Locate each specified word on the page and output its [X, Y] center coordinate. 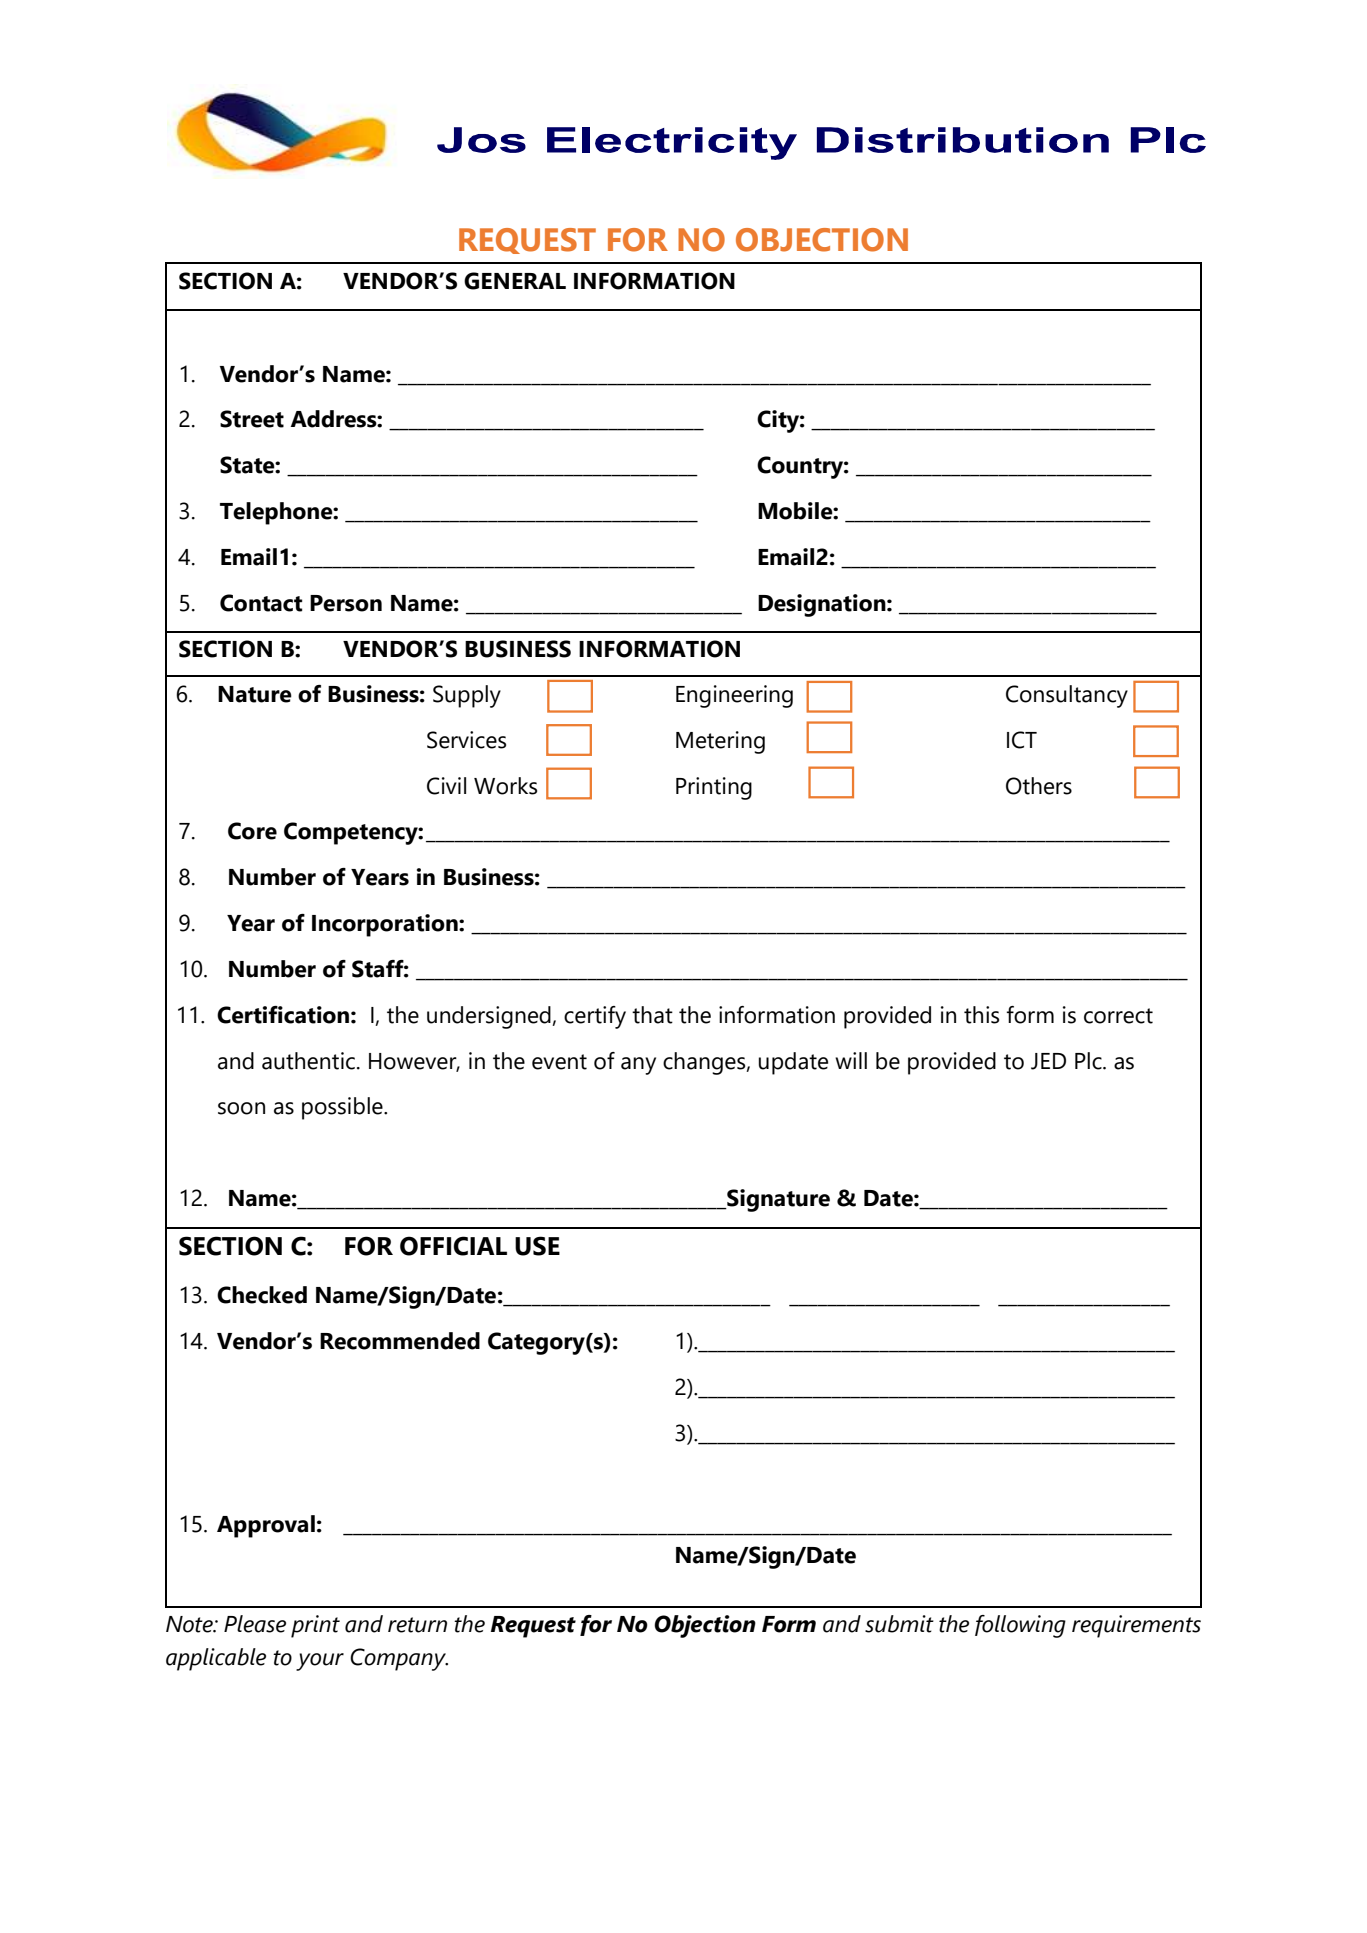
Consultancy [1067, 696]
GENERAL [515, 281]
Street [252, 419]
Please [255, 1624]
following [1020, 1626]
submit [899, 1624]
